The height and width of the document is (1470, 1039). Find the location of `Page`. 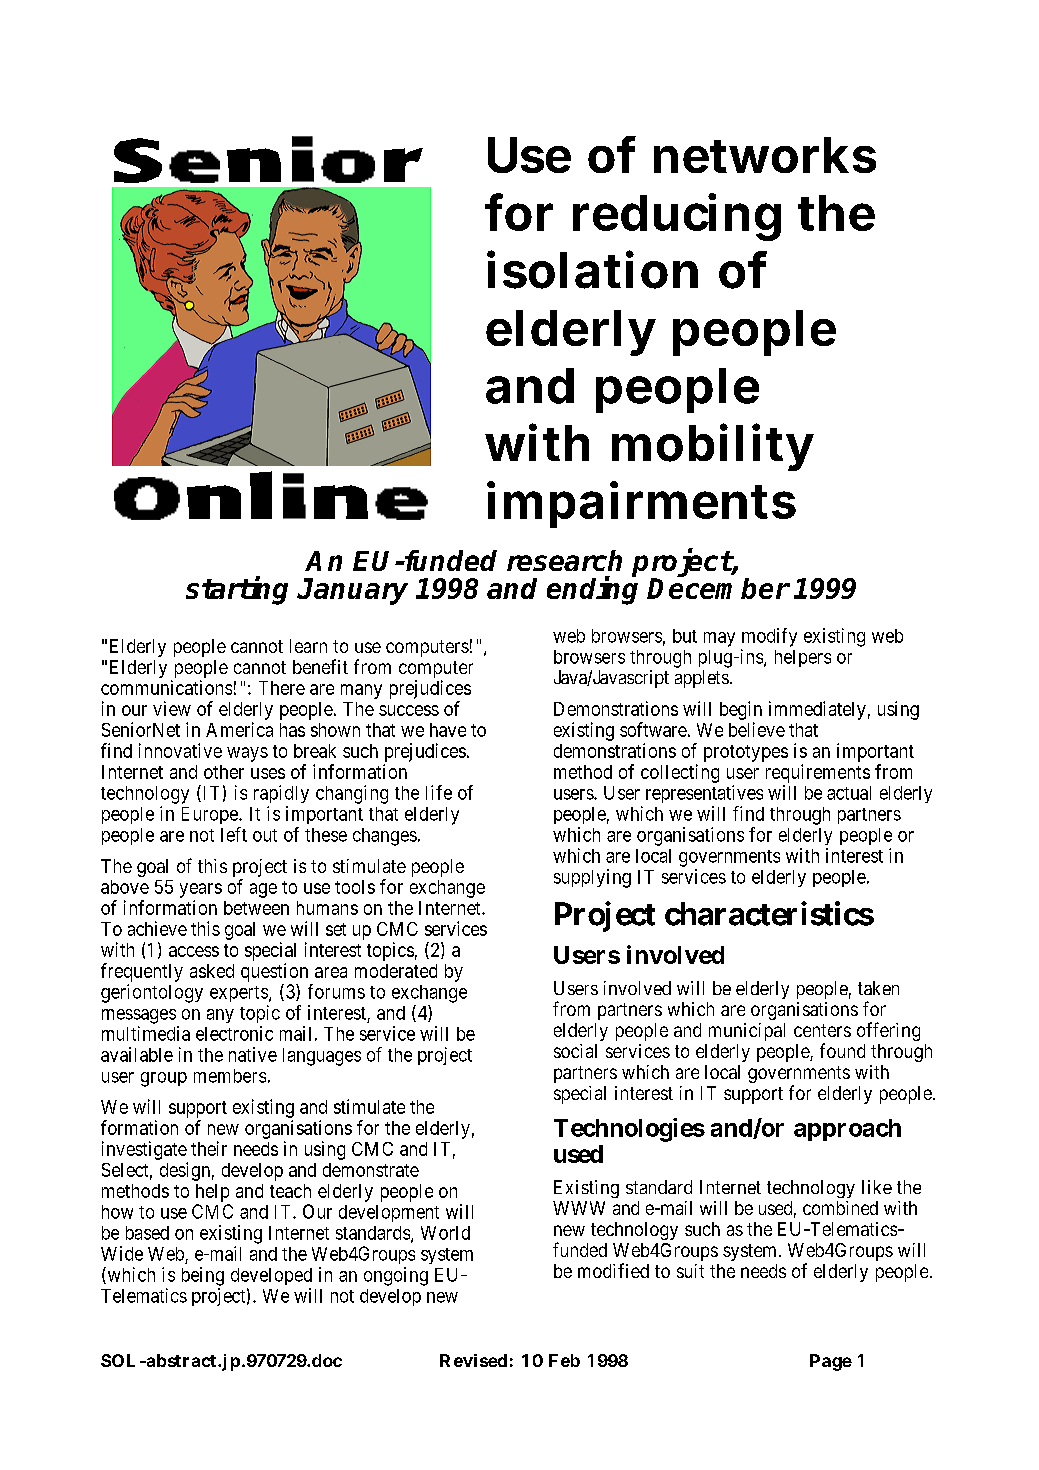

Page is located at coordinates (831, 1362).
